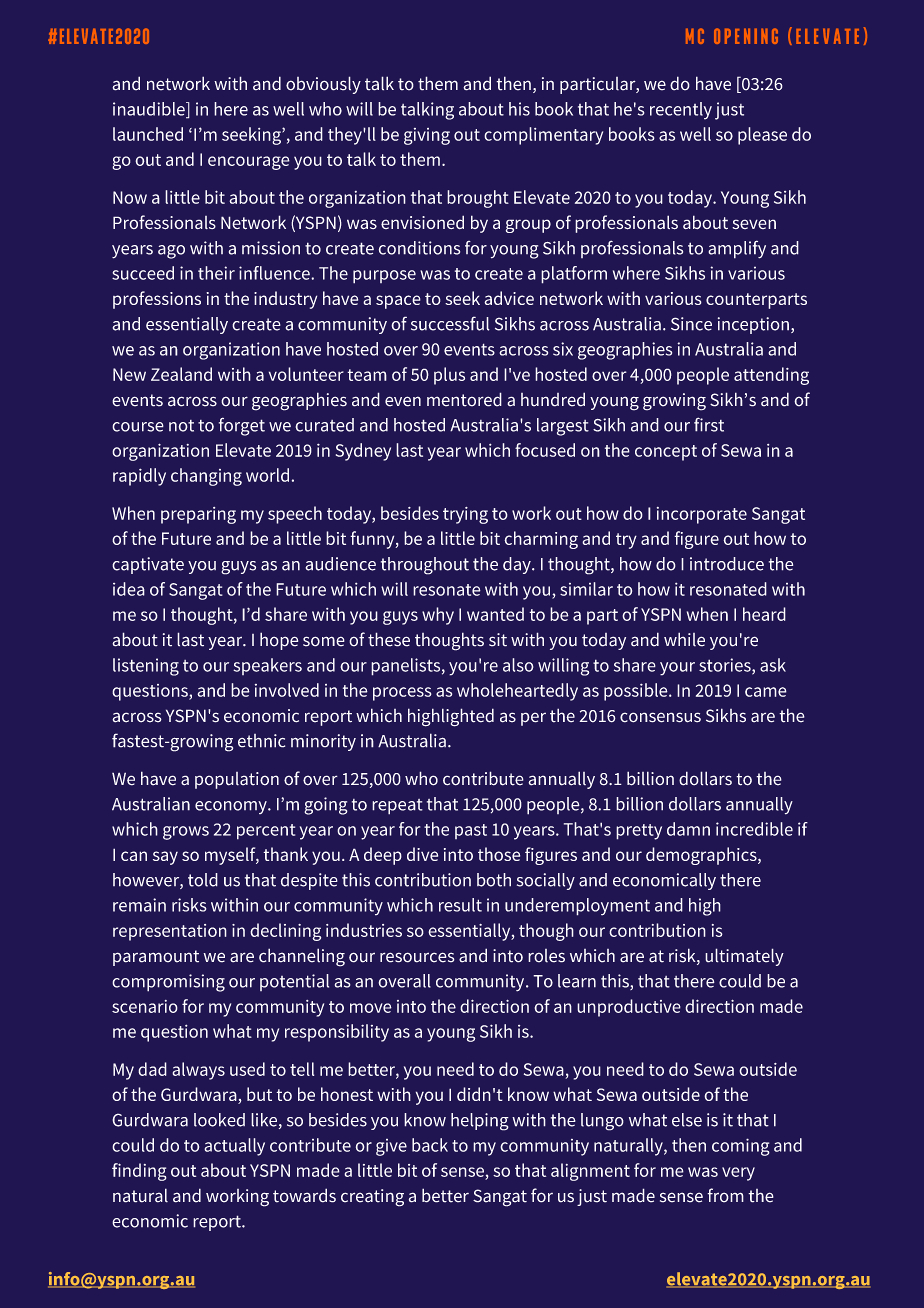 The image size is (924, 1308). What do you see at coordinates (146, 667) in the page?
I see `listening` at bounding box center [146, 667].
